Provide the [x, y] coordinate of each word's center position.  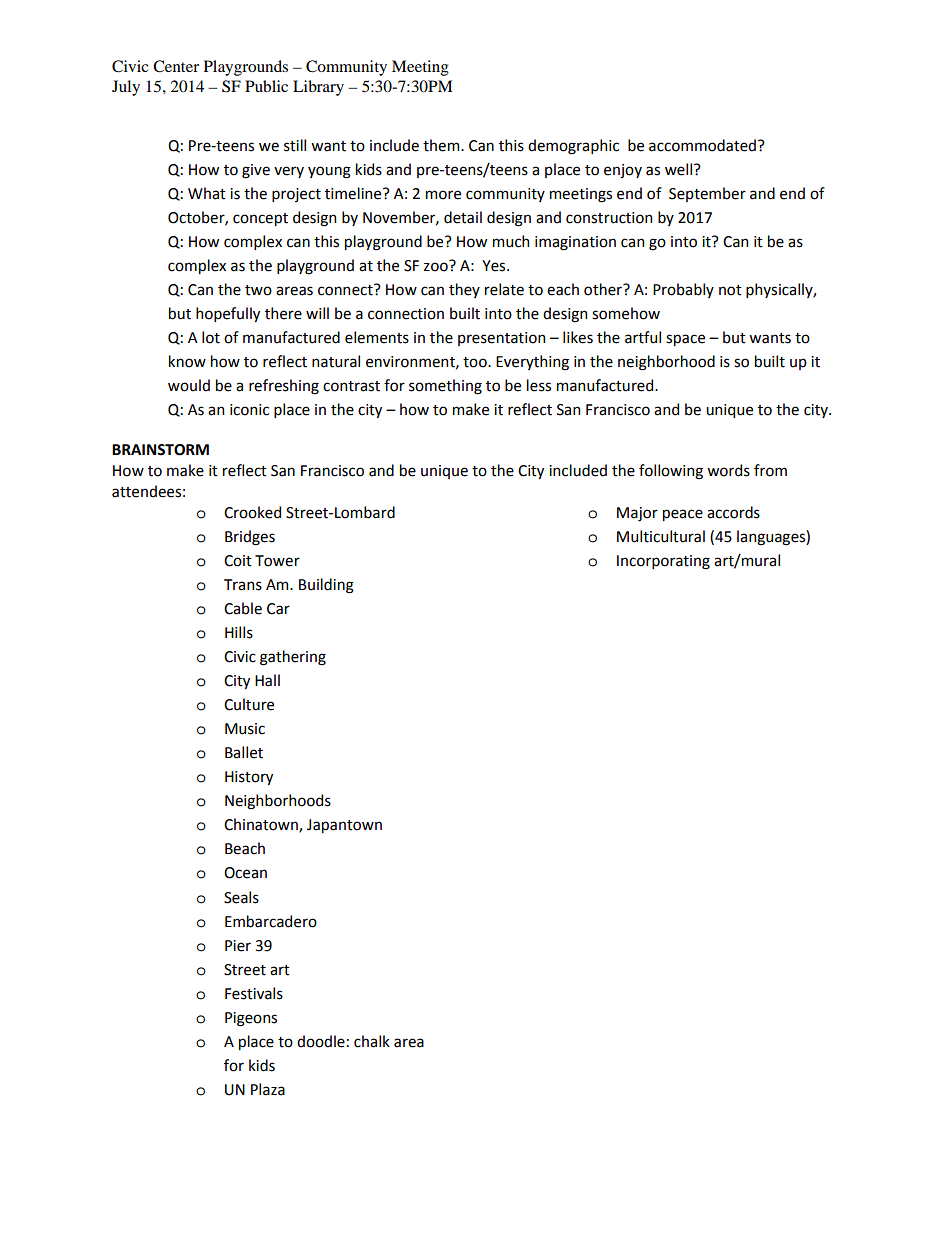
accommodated [702, 145]
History [249, 778]
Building [326, 586]
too [476, 362]
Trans [243, 585]
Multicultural [661, 536]
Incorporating [663, 562]
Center [176, 66]
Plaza [268, 1089]
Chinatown [262, 825]
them [442, 145]
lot [211, 337]
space [685, 340]
